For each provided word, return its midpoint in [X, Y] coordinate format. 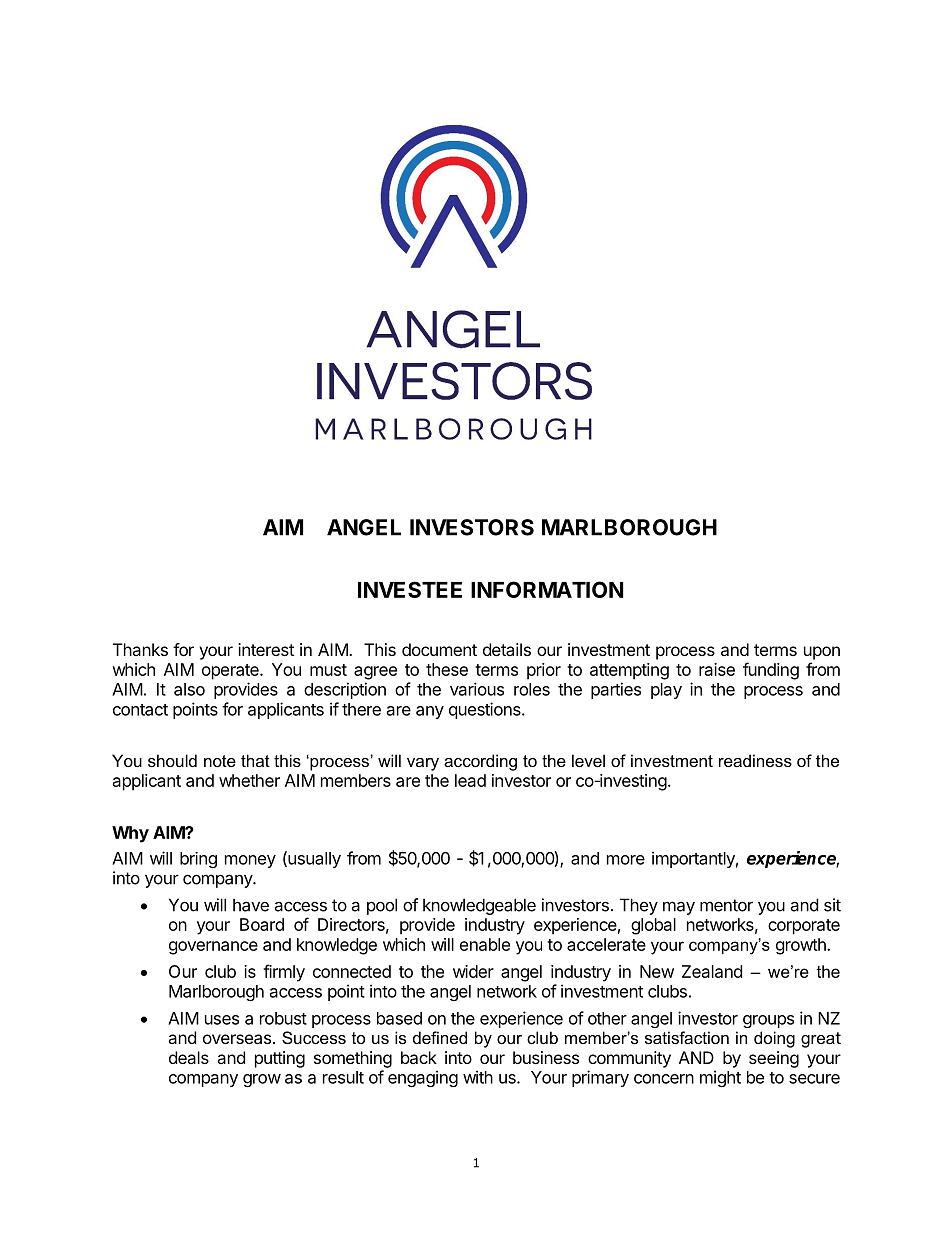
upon [822, 653]
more [626, 860]
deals [189, 1057]
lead [470, 780]
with [478, 1077]
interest [266, 649]
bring [198, 860]
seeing [774, 1059]
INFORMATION [547, 589]
